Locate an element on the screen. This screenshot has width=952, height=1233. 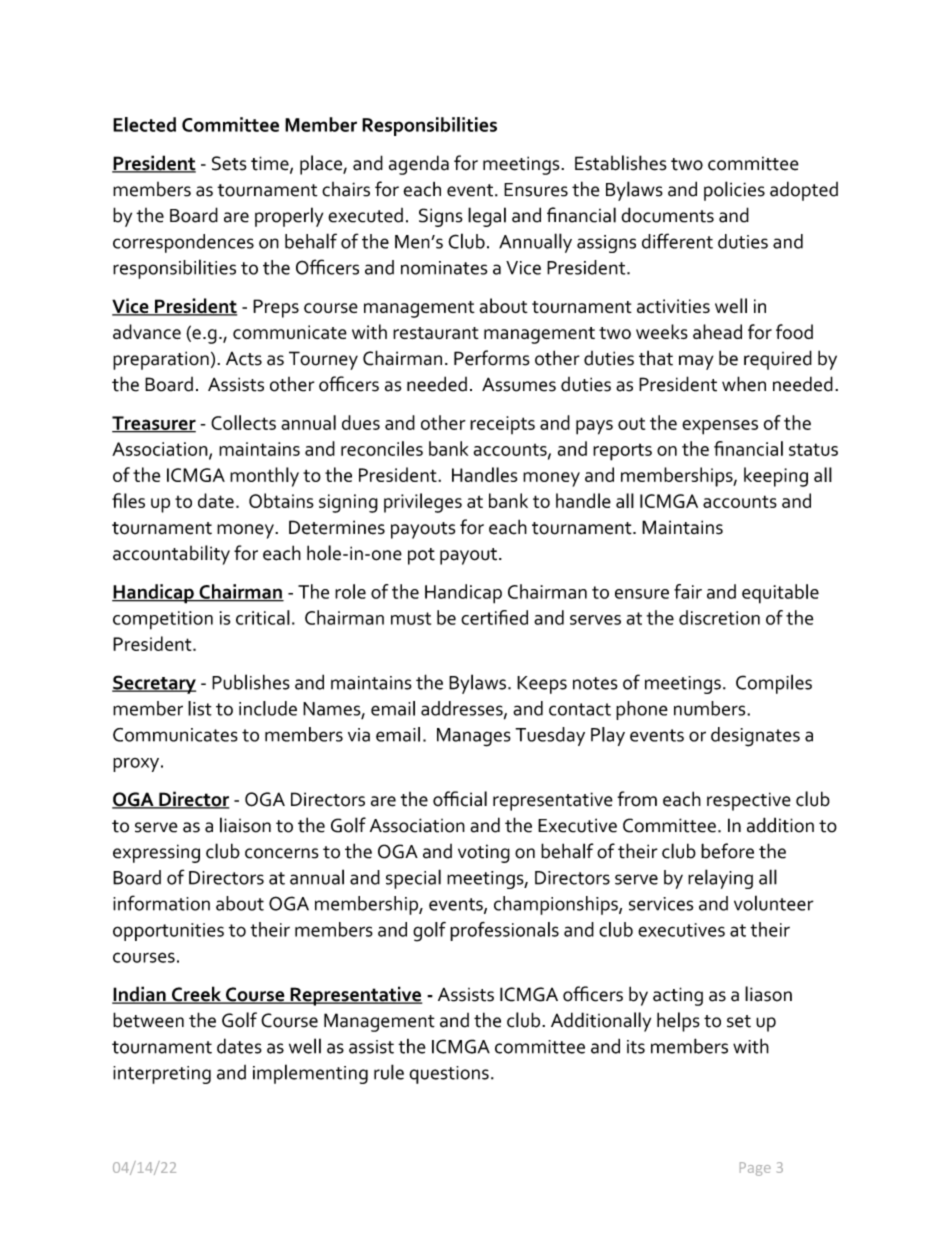
relaying is located at coordinates (720, 879).
